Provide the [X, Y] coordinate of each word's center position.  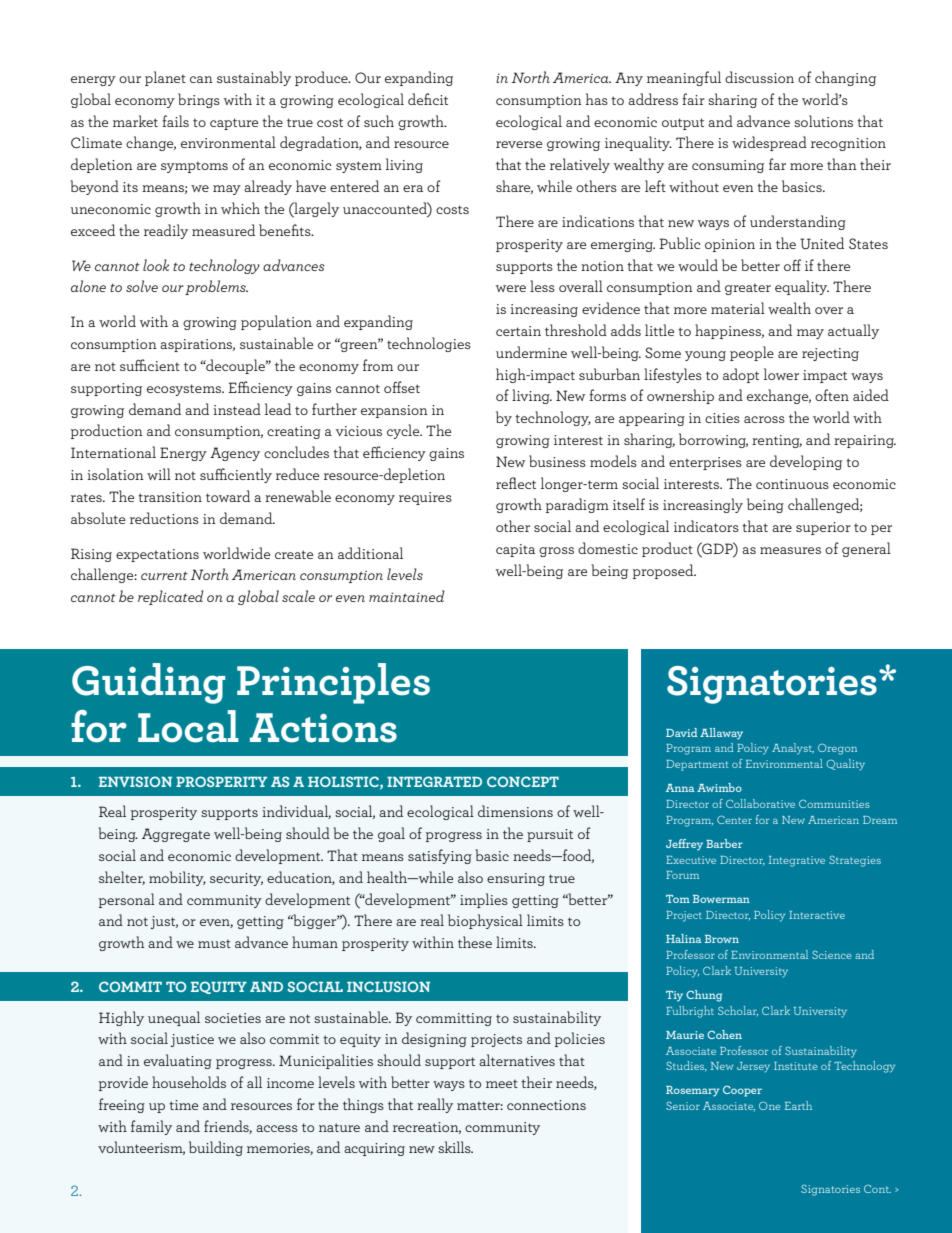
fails [175, 121]
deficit [428, 99]
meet [502, 1084]
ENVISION [135, 781]
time [183, 1105]
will [159, 474]
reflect [516, 483]
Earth [798, 1105]
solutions [823, 121]
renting [777, 441]
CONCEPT [523, 781]
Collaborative [760, 803]
